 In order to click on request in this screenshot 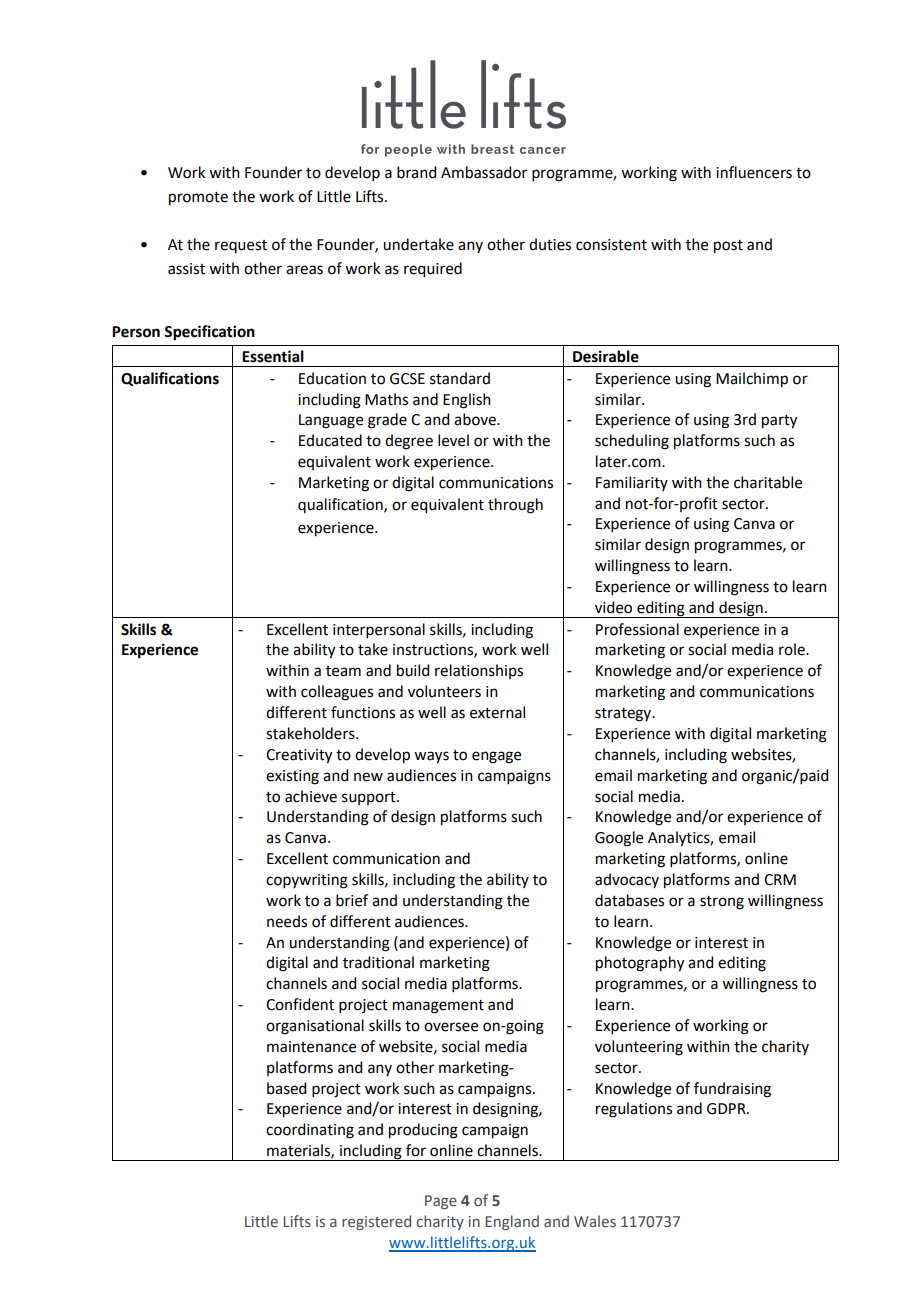, I will do `click(241, 246)`.
